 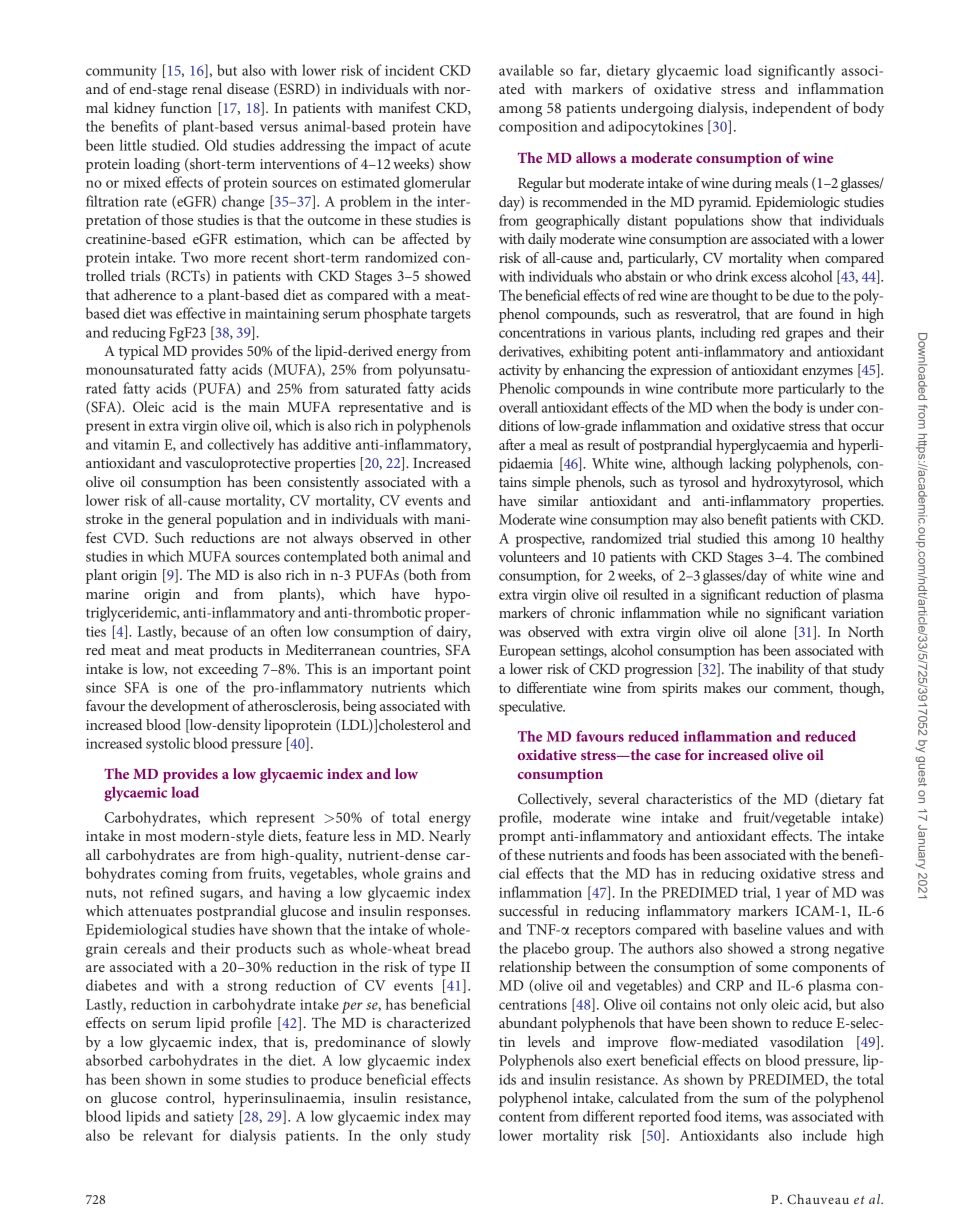 I want to click on available, so click(x=526, y=70).
